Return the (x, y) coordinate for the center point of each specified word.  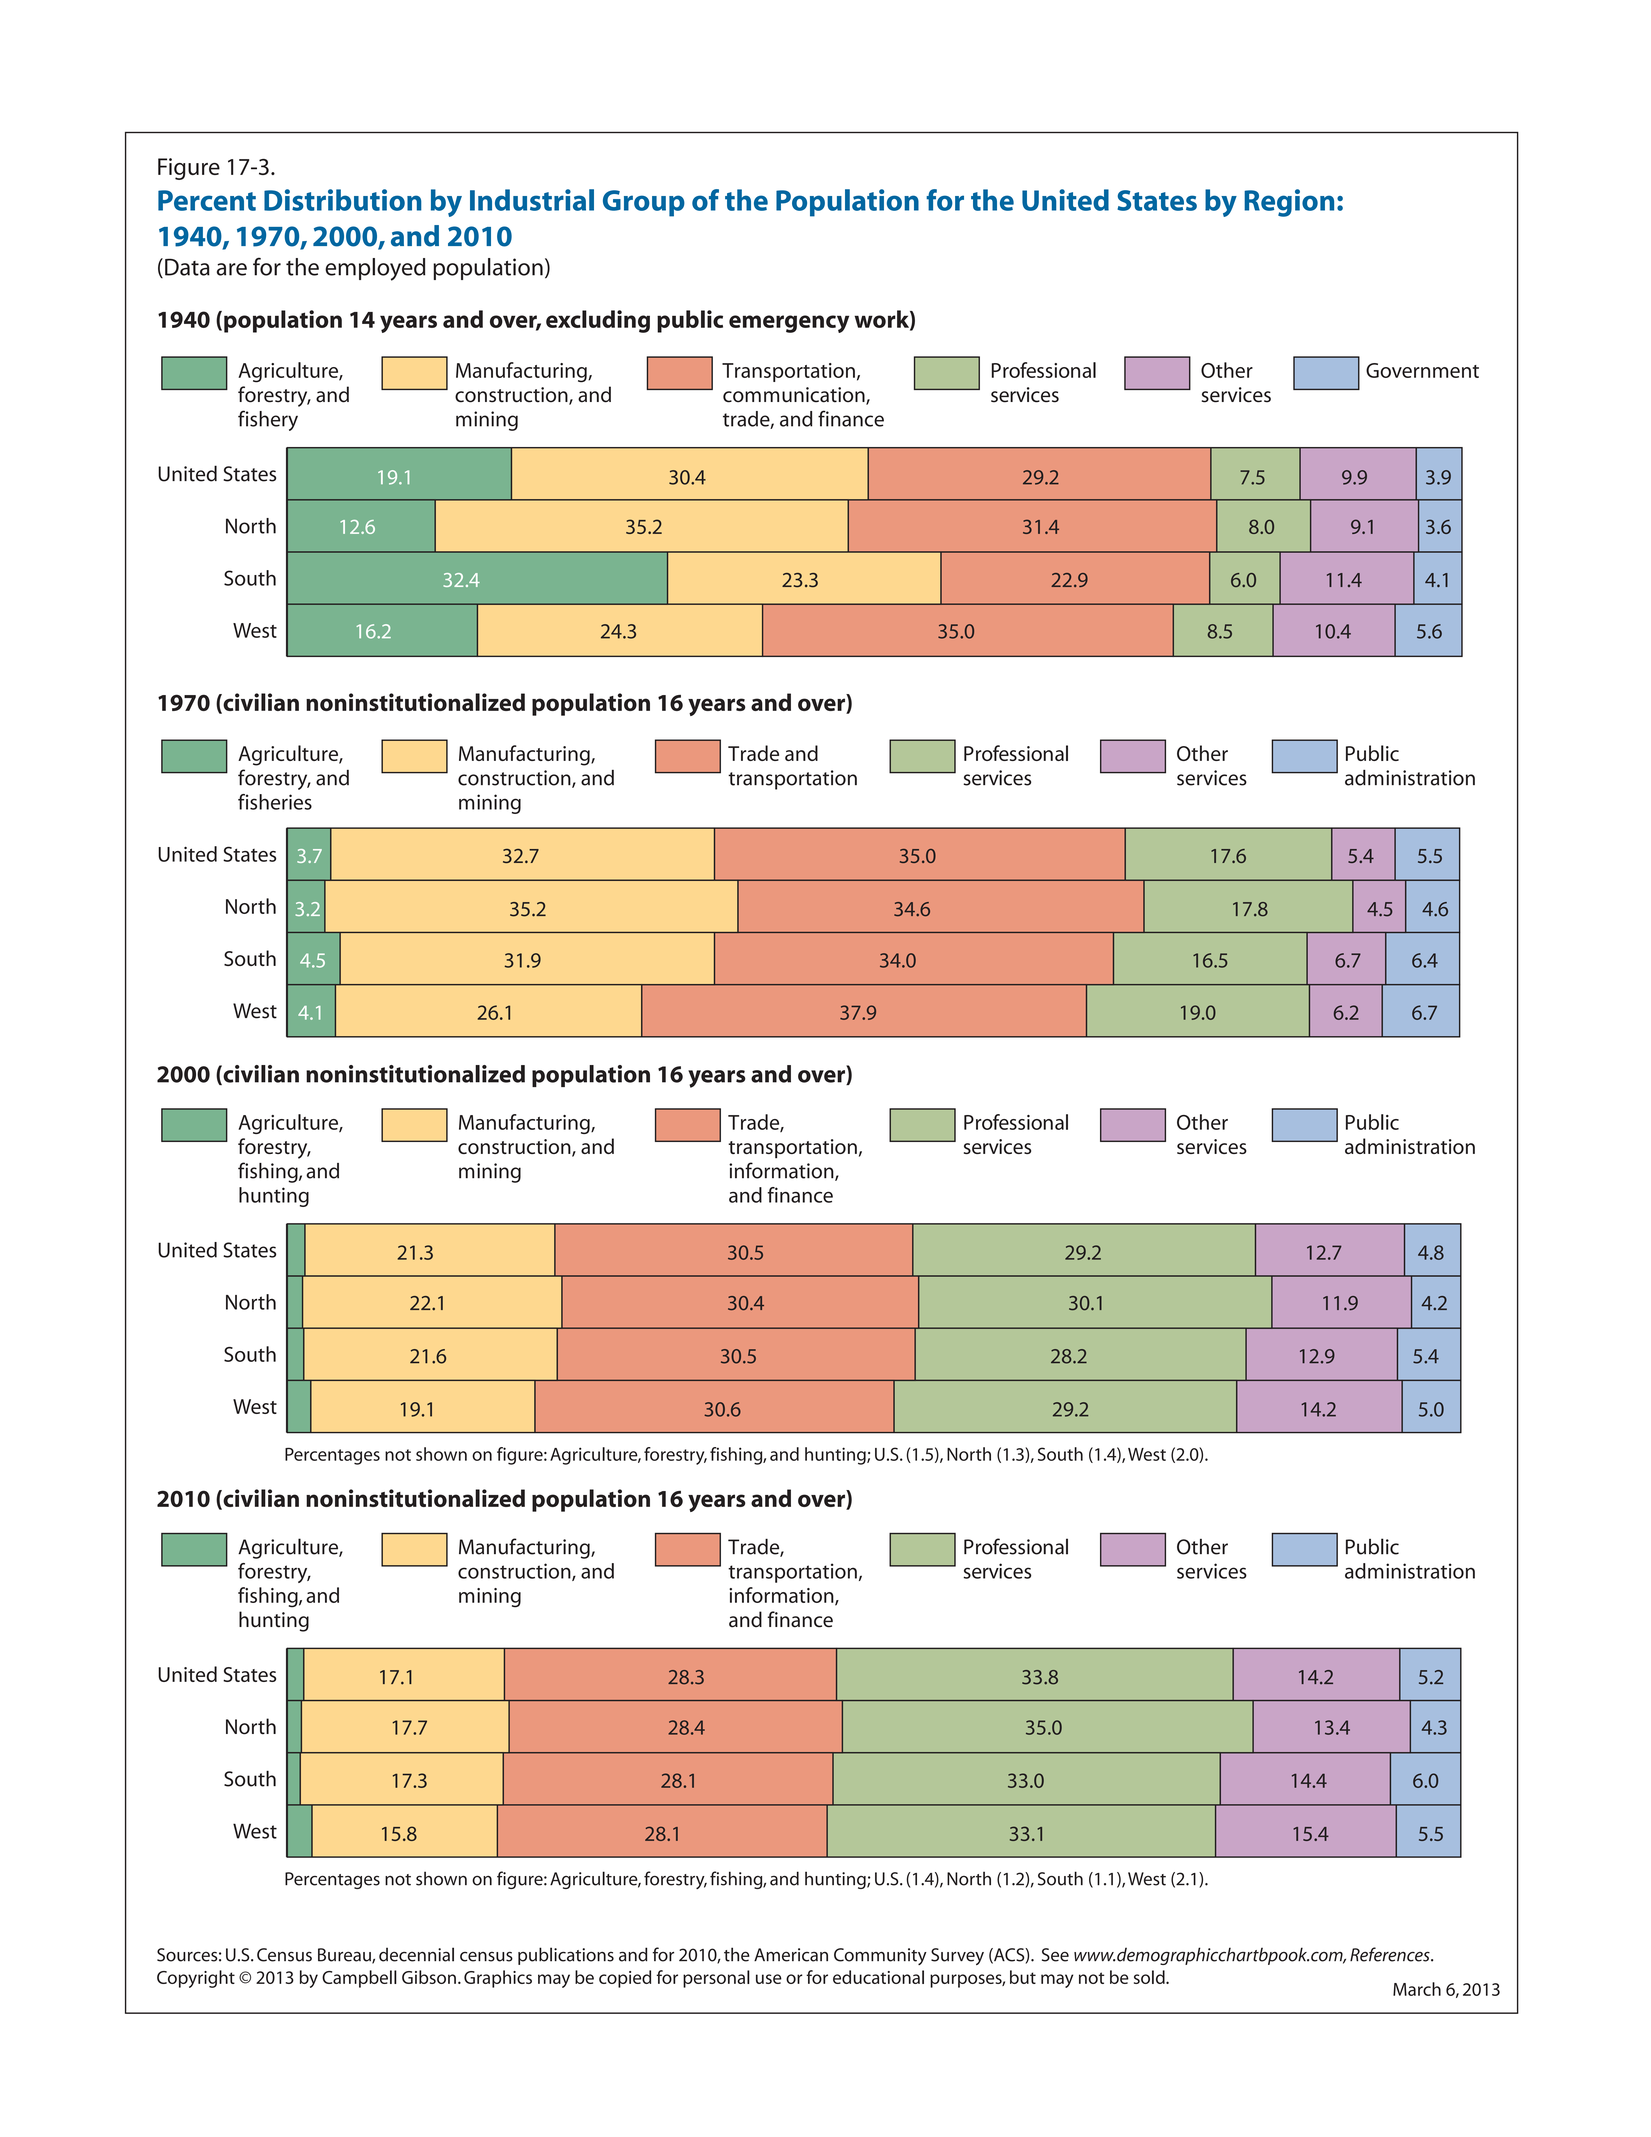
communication (795, 396)
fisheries (275, 802)
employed (375, 269)
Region (1289, 203)
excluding (598, 321)
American (791, 1955)
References (1391, 1954)
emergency (789, 324)
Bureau (345, 1956)
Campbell (359, 1979)
